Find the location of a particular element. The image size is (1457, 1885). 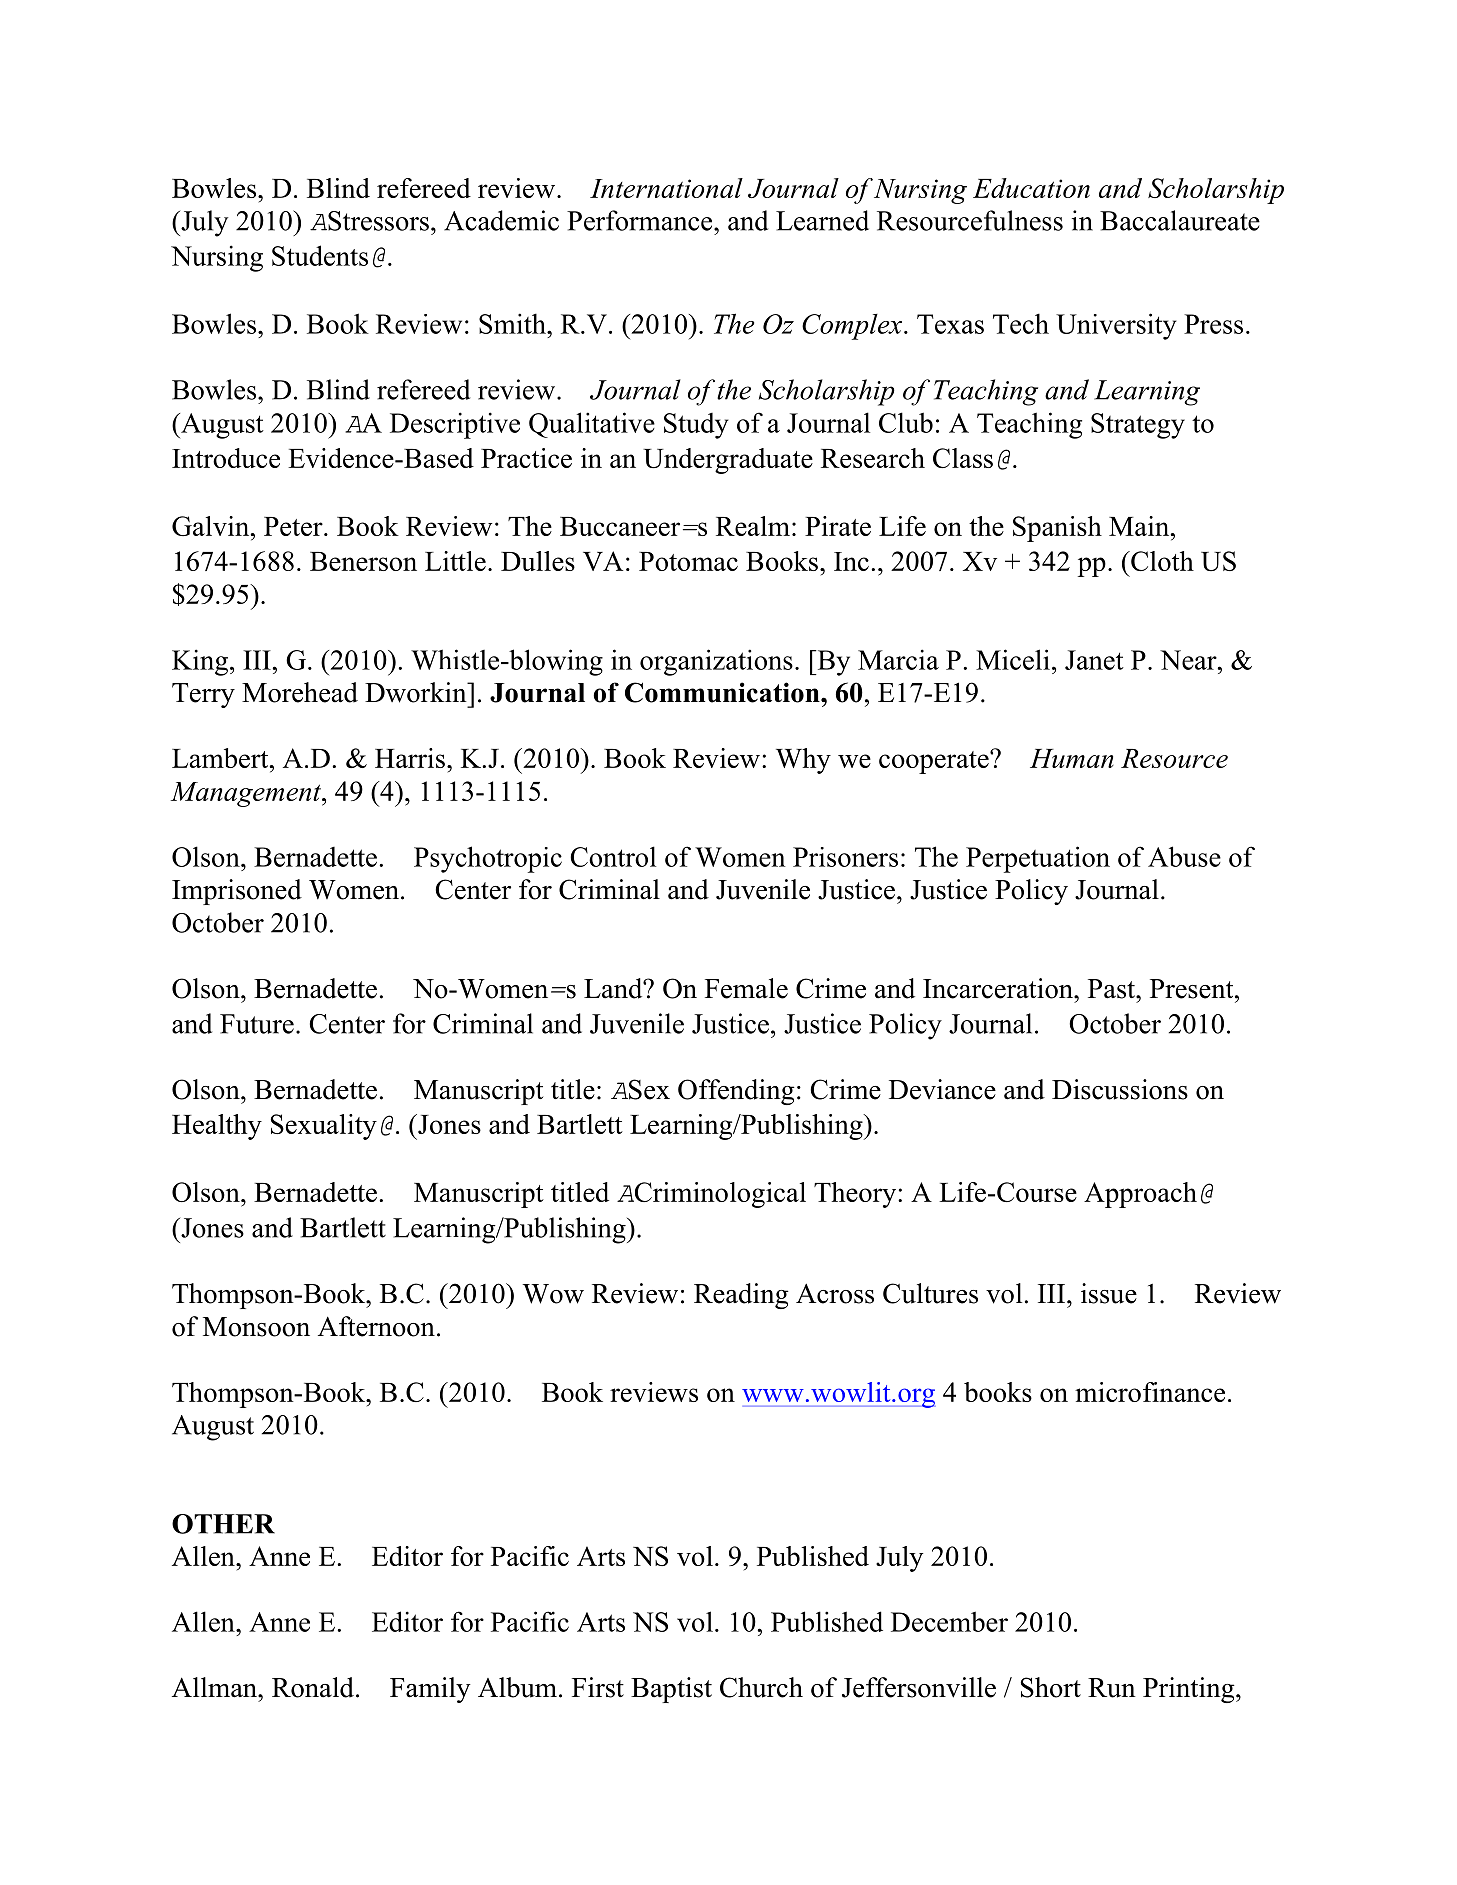

Ronald is located at coordinates (313, 1687).
